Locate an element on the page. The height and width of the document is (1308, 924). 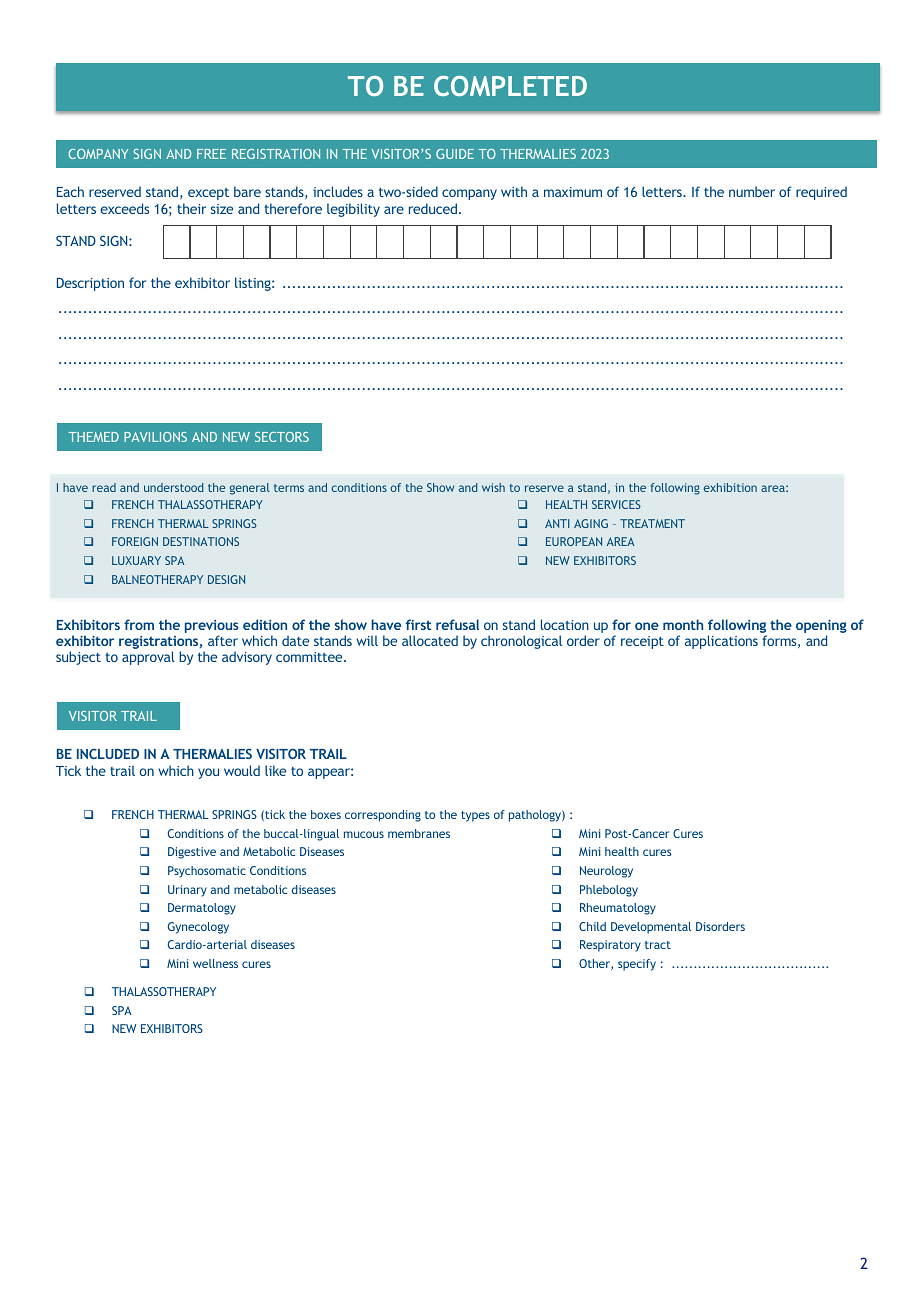
number is located at coordinates (752, 191).
